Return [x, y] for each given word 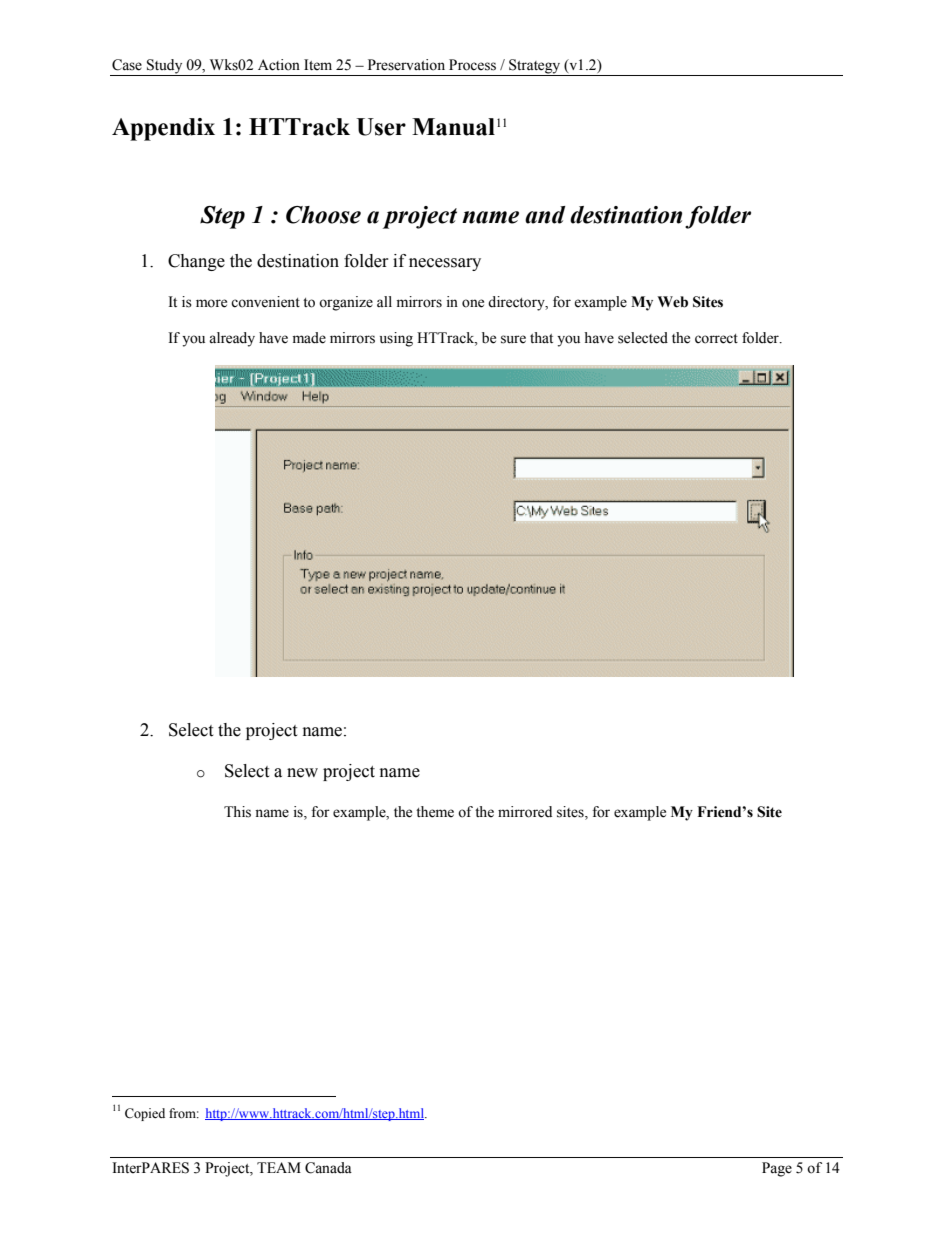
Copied [145, 1114]
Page [777, 1169]
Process [472, 65]
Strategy [535, 67]
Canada [328, 1168]
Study [165, 67]
